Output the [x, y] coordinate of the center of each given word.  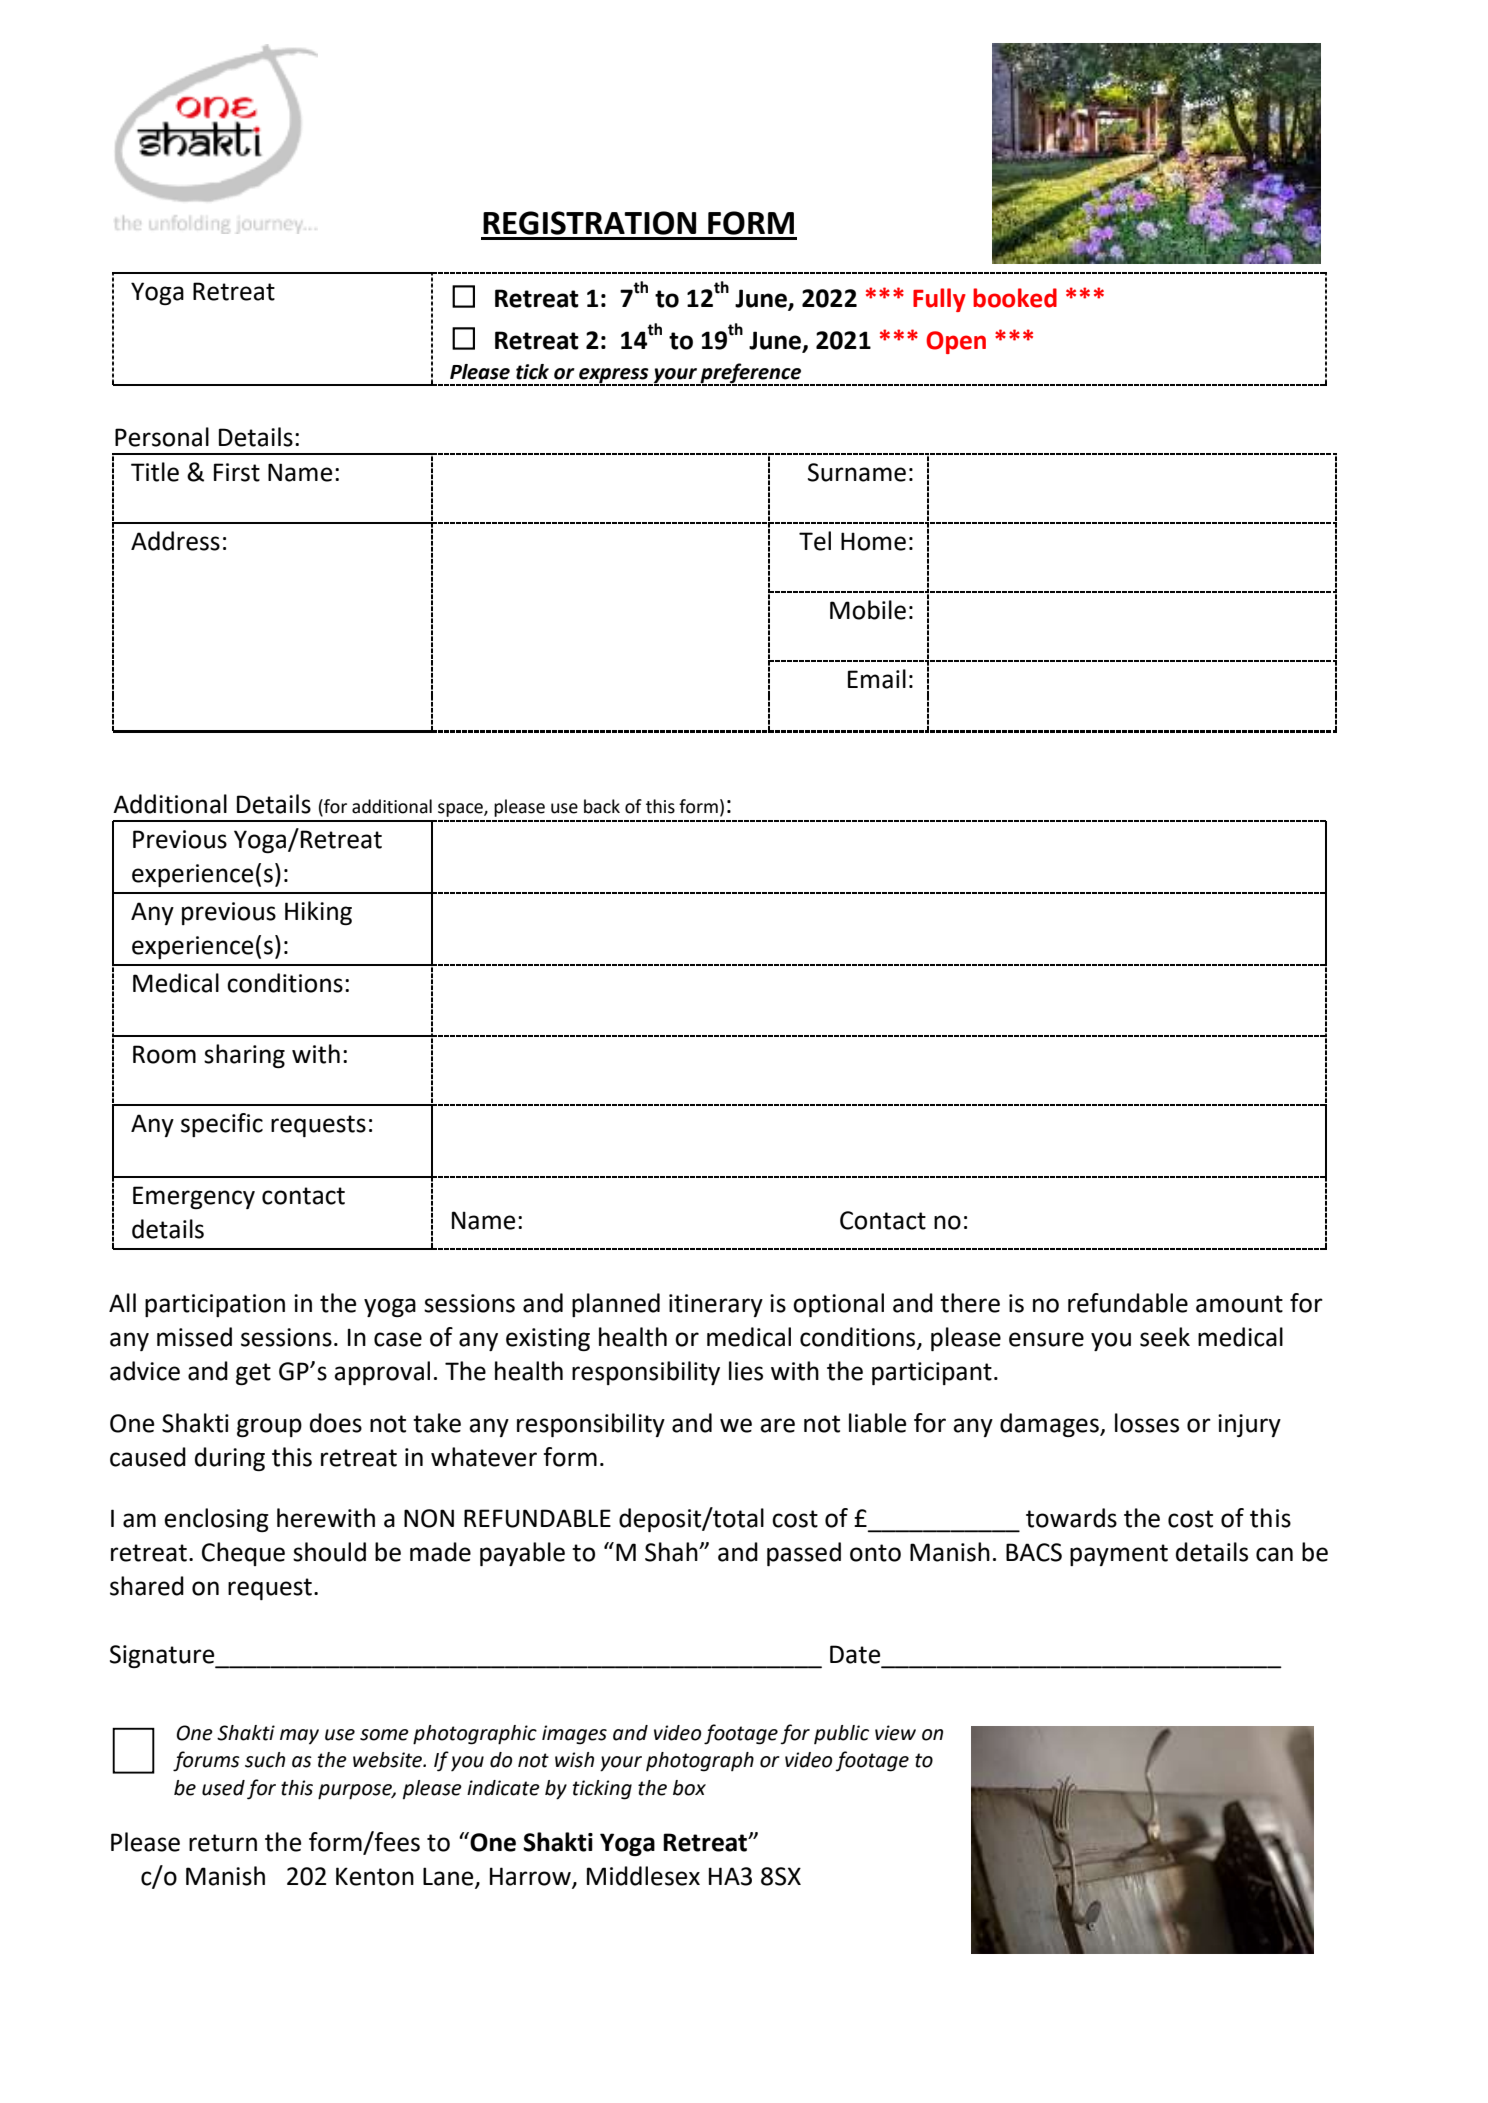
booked [1015, 298]
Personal [162, 437]
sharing [244, 1056]
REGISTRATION [589, 223]
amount [1239, 1304]
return [223, 1843]
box [689, 1788]
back [602, 806]
